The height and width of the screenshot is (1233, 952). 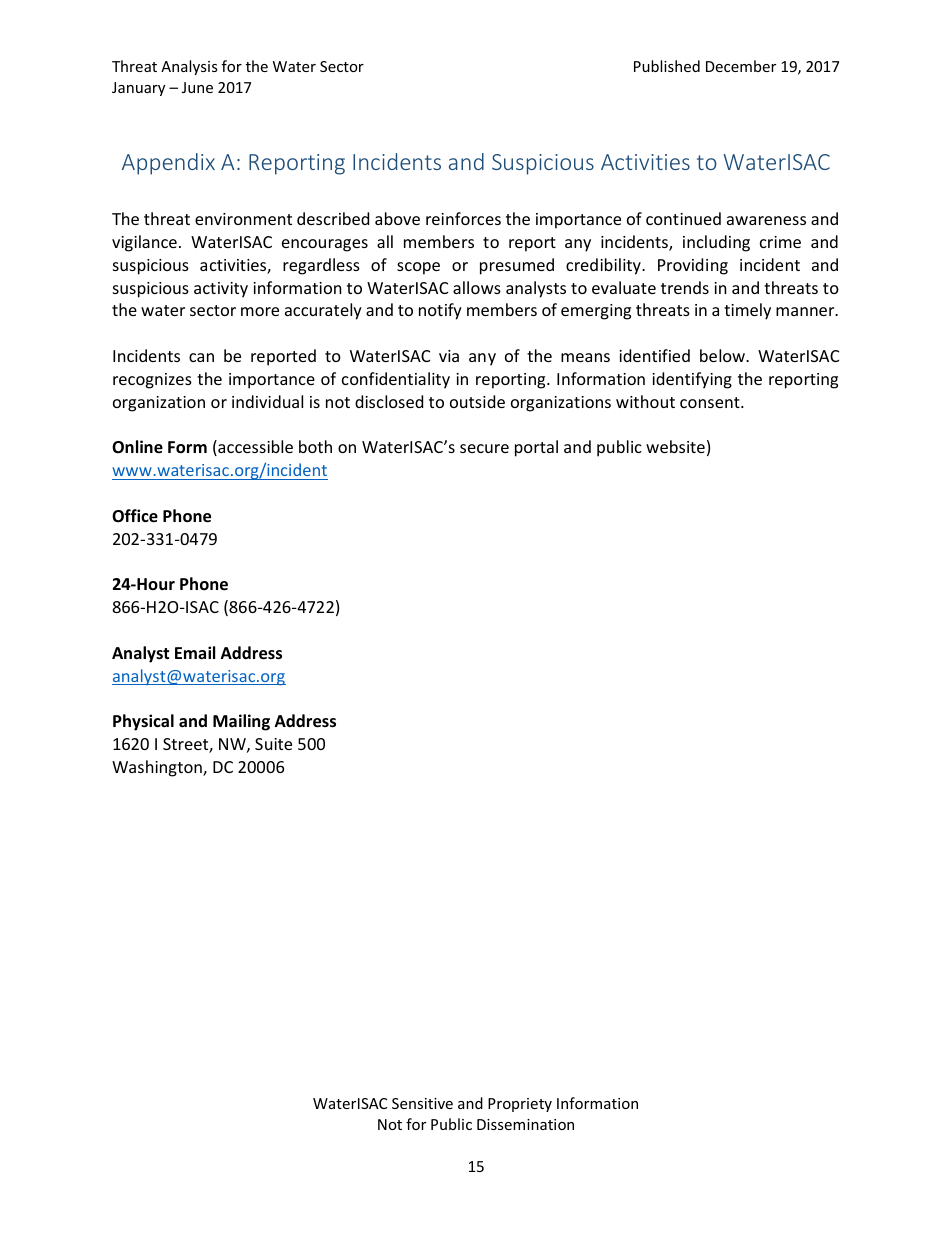 What do you see at coordinates (747, 311) in the screenshot?
I see `timely` at bounding box center [747, 311].
